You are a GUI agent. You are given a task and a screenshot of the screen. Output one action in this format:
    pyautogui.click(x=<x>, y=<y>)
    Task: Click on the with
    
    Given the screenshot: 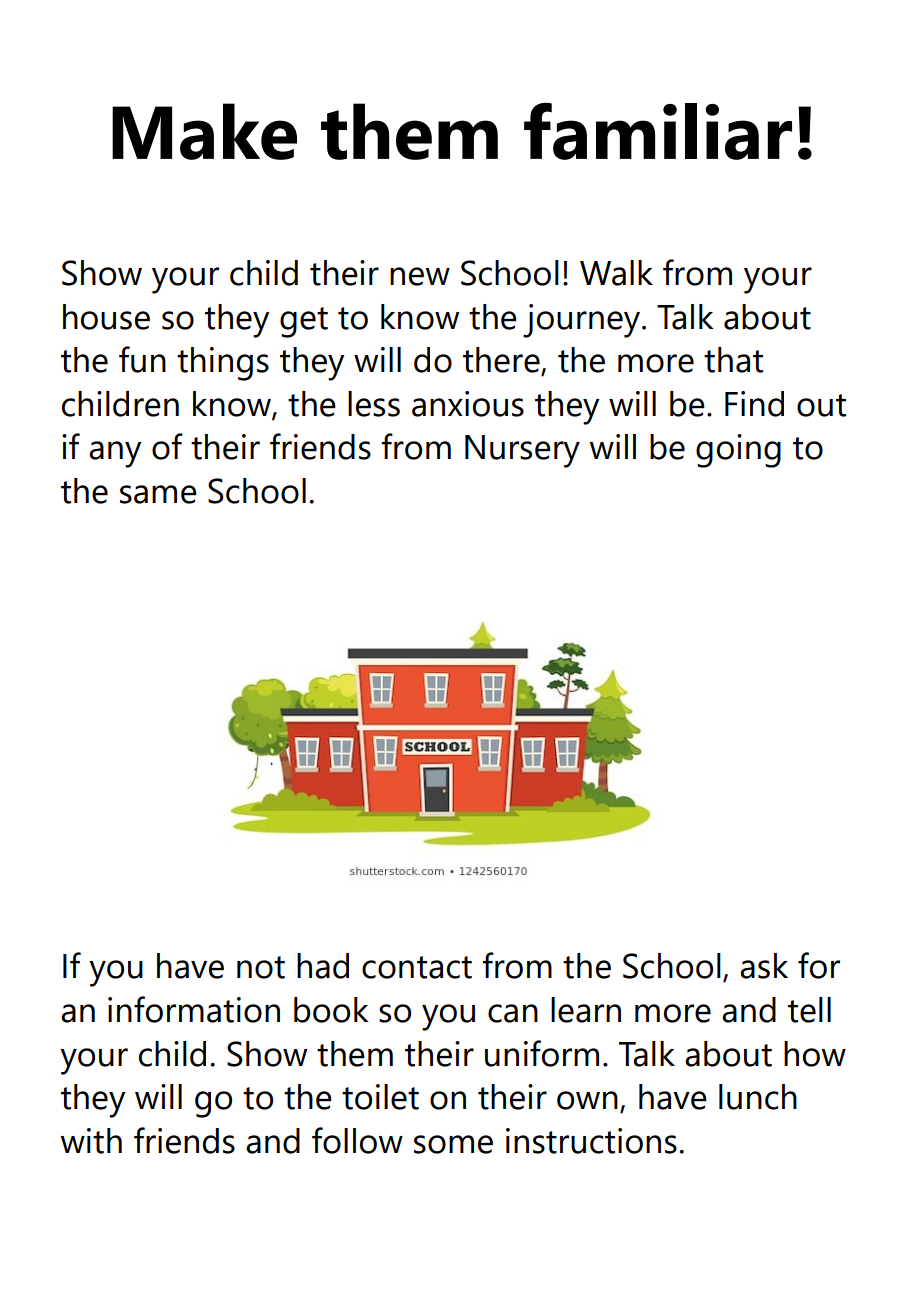 What is the action you would take?
    pyautogui.click(x=91, y=1141)
